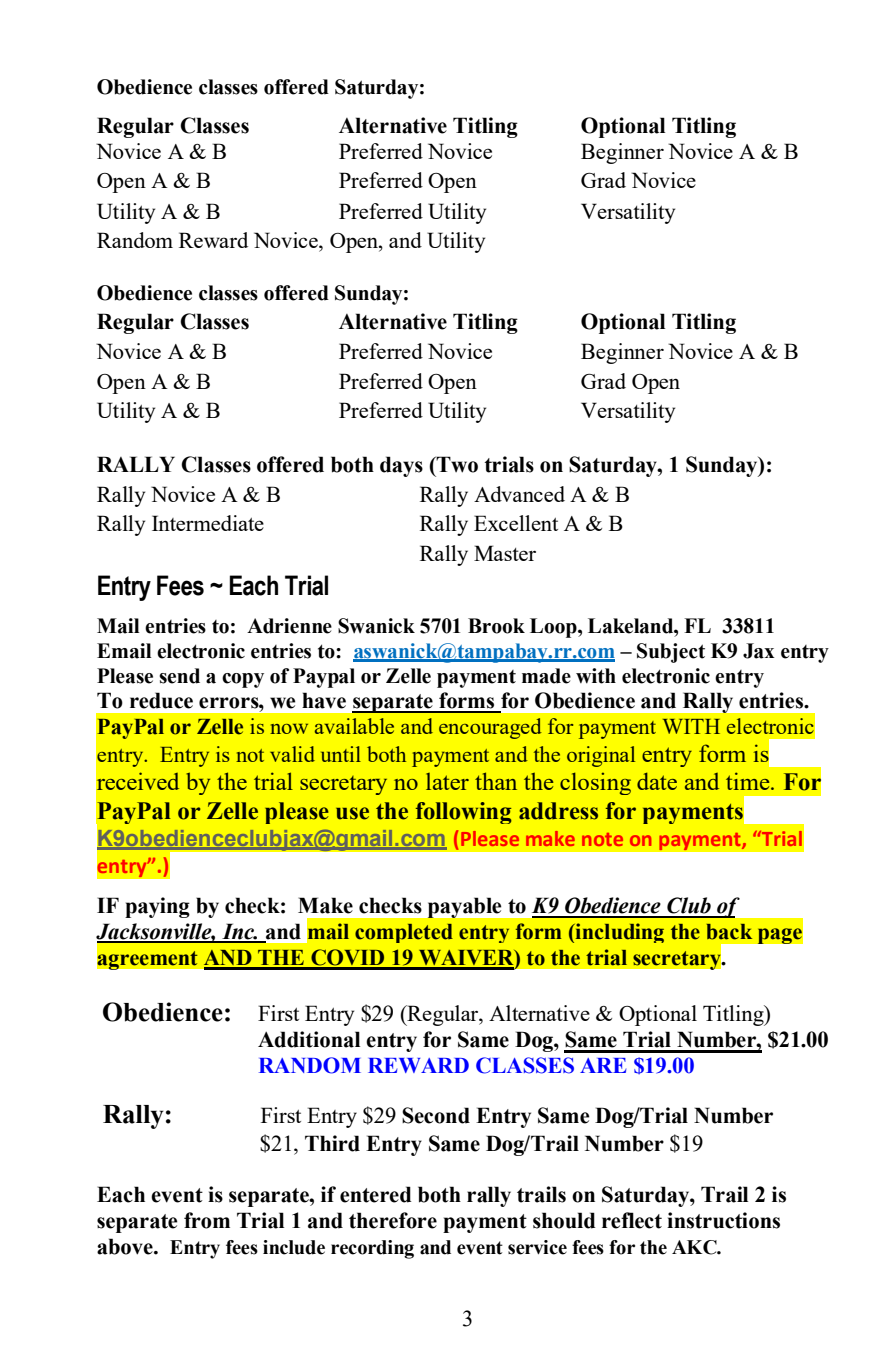 Image resolution: width=887 pixels, height=1372 pixels. What do you see at coordinates (490, 728) in the screenshot?
I see `encouraged` at bounding box center [490, 728].
